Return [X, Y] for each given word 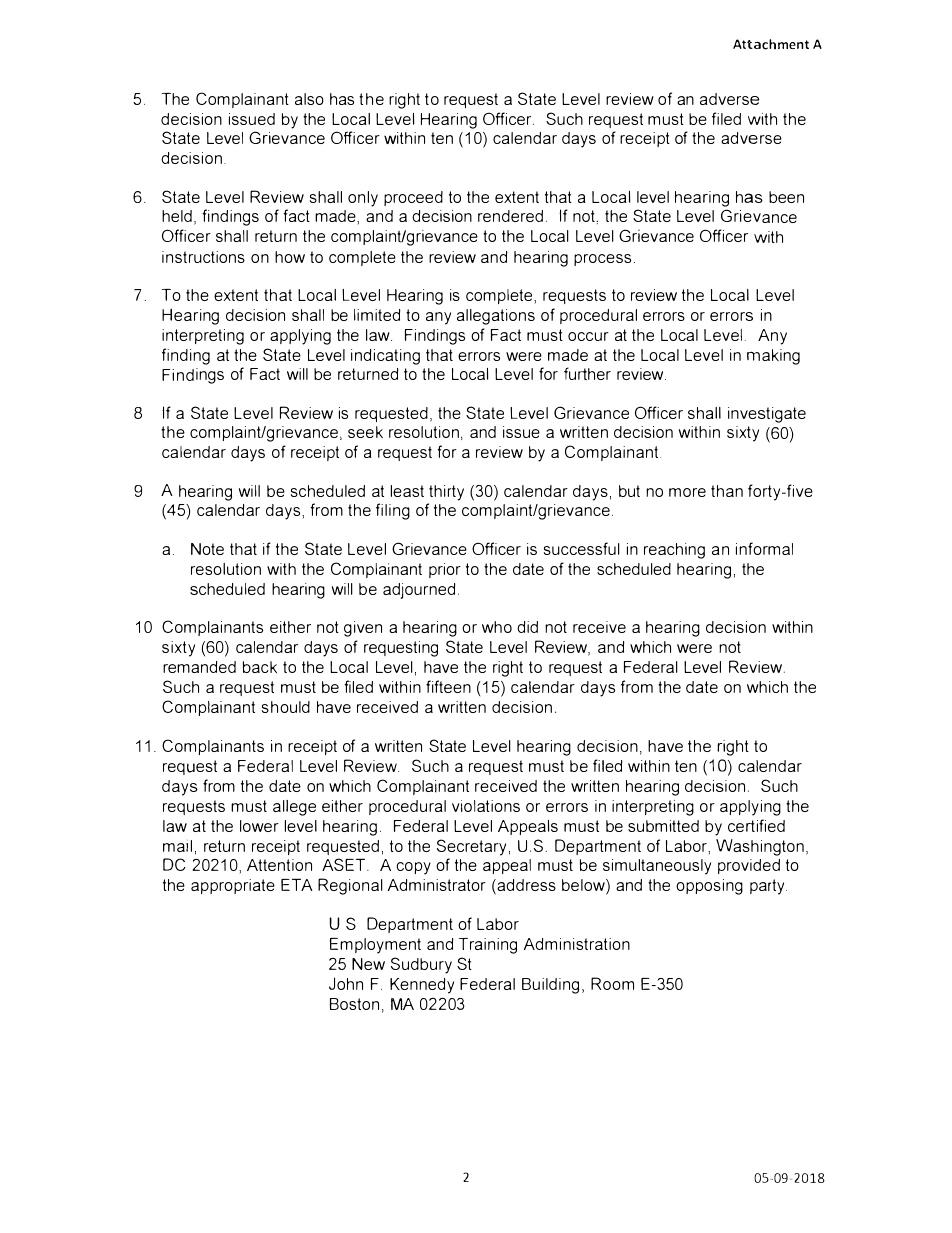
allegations [496, 317]
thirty [446, 493]
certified [756, 825]
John [346, 983]
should [286, 707]
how [290, 257]
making [773, 357]
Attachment [771, 44]
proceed [413, 198]
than [727, 491]
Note [207, 549]
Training [488, 946]
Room [612, 983]
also [309, 99]
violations [486, 806]
